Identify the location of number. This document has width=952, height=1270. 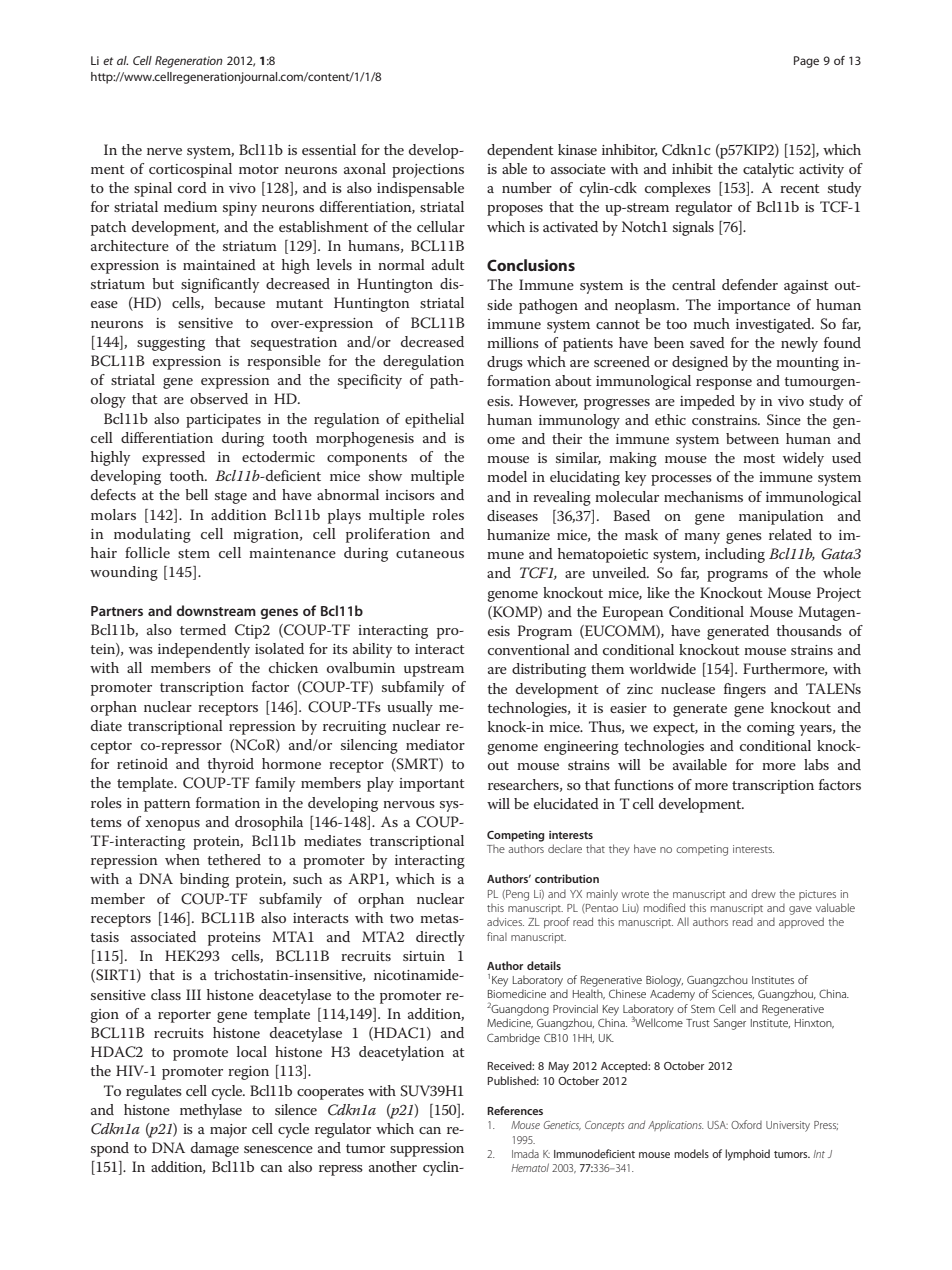
(527, 187).
